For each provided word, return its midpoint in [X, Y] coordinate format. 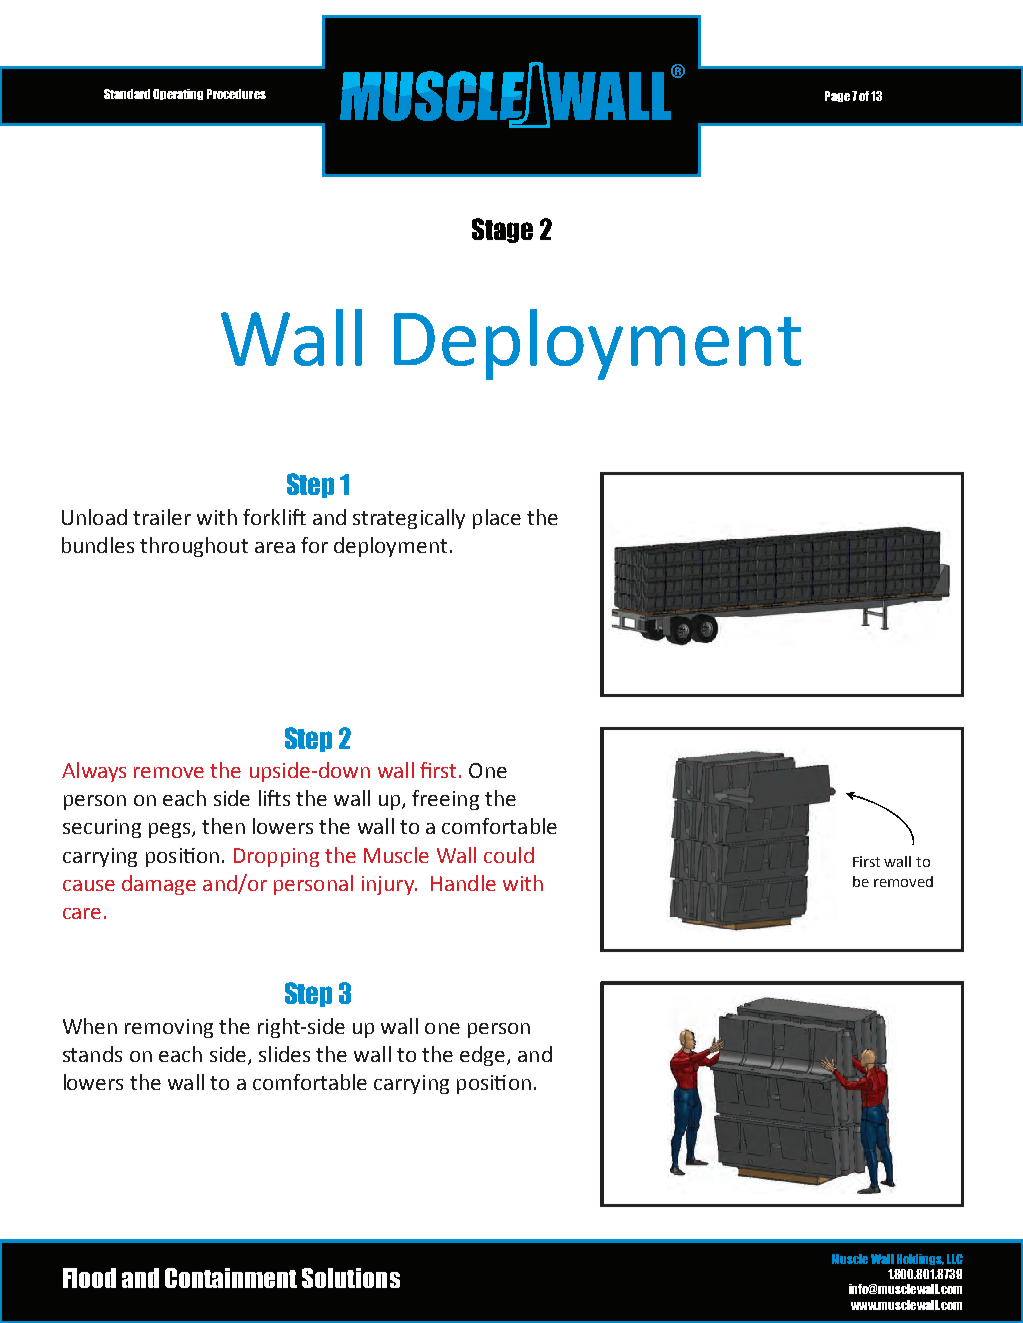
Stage [502, 230]
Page [837, 96]
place [497, 519]
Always [94, 772]
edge [484, 1056]
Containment [231, 1278]
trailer [162, 517]
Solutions [351, 1278]
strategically [409, 519]
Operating [178, 94]
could [509, 855]
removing [169, 1028]
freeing [445, 800]
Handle [463, 883]
